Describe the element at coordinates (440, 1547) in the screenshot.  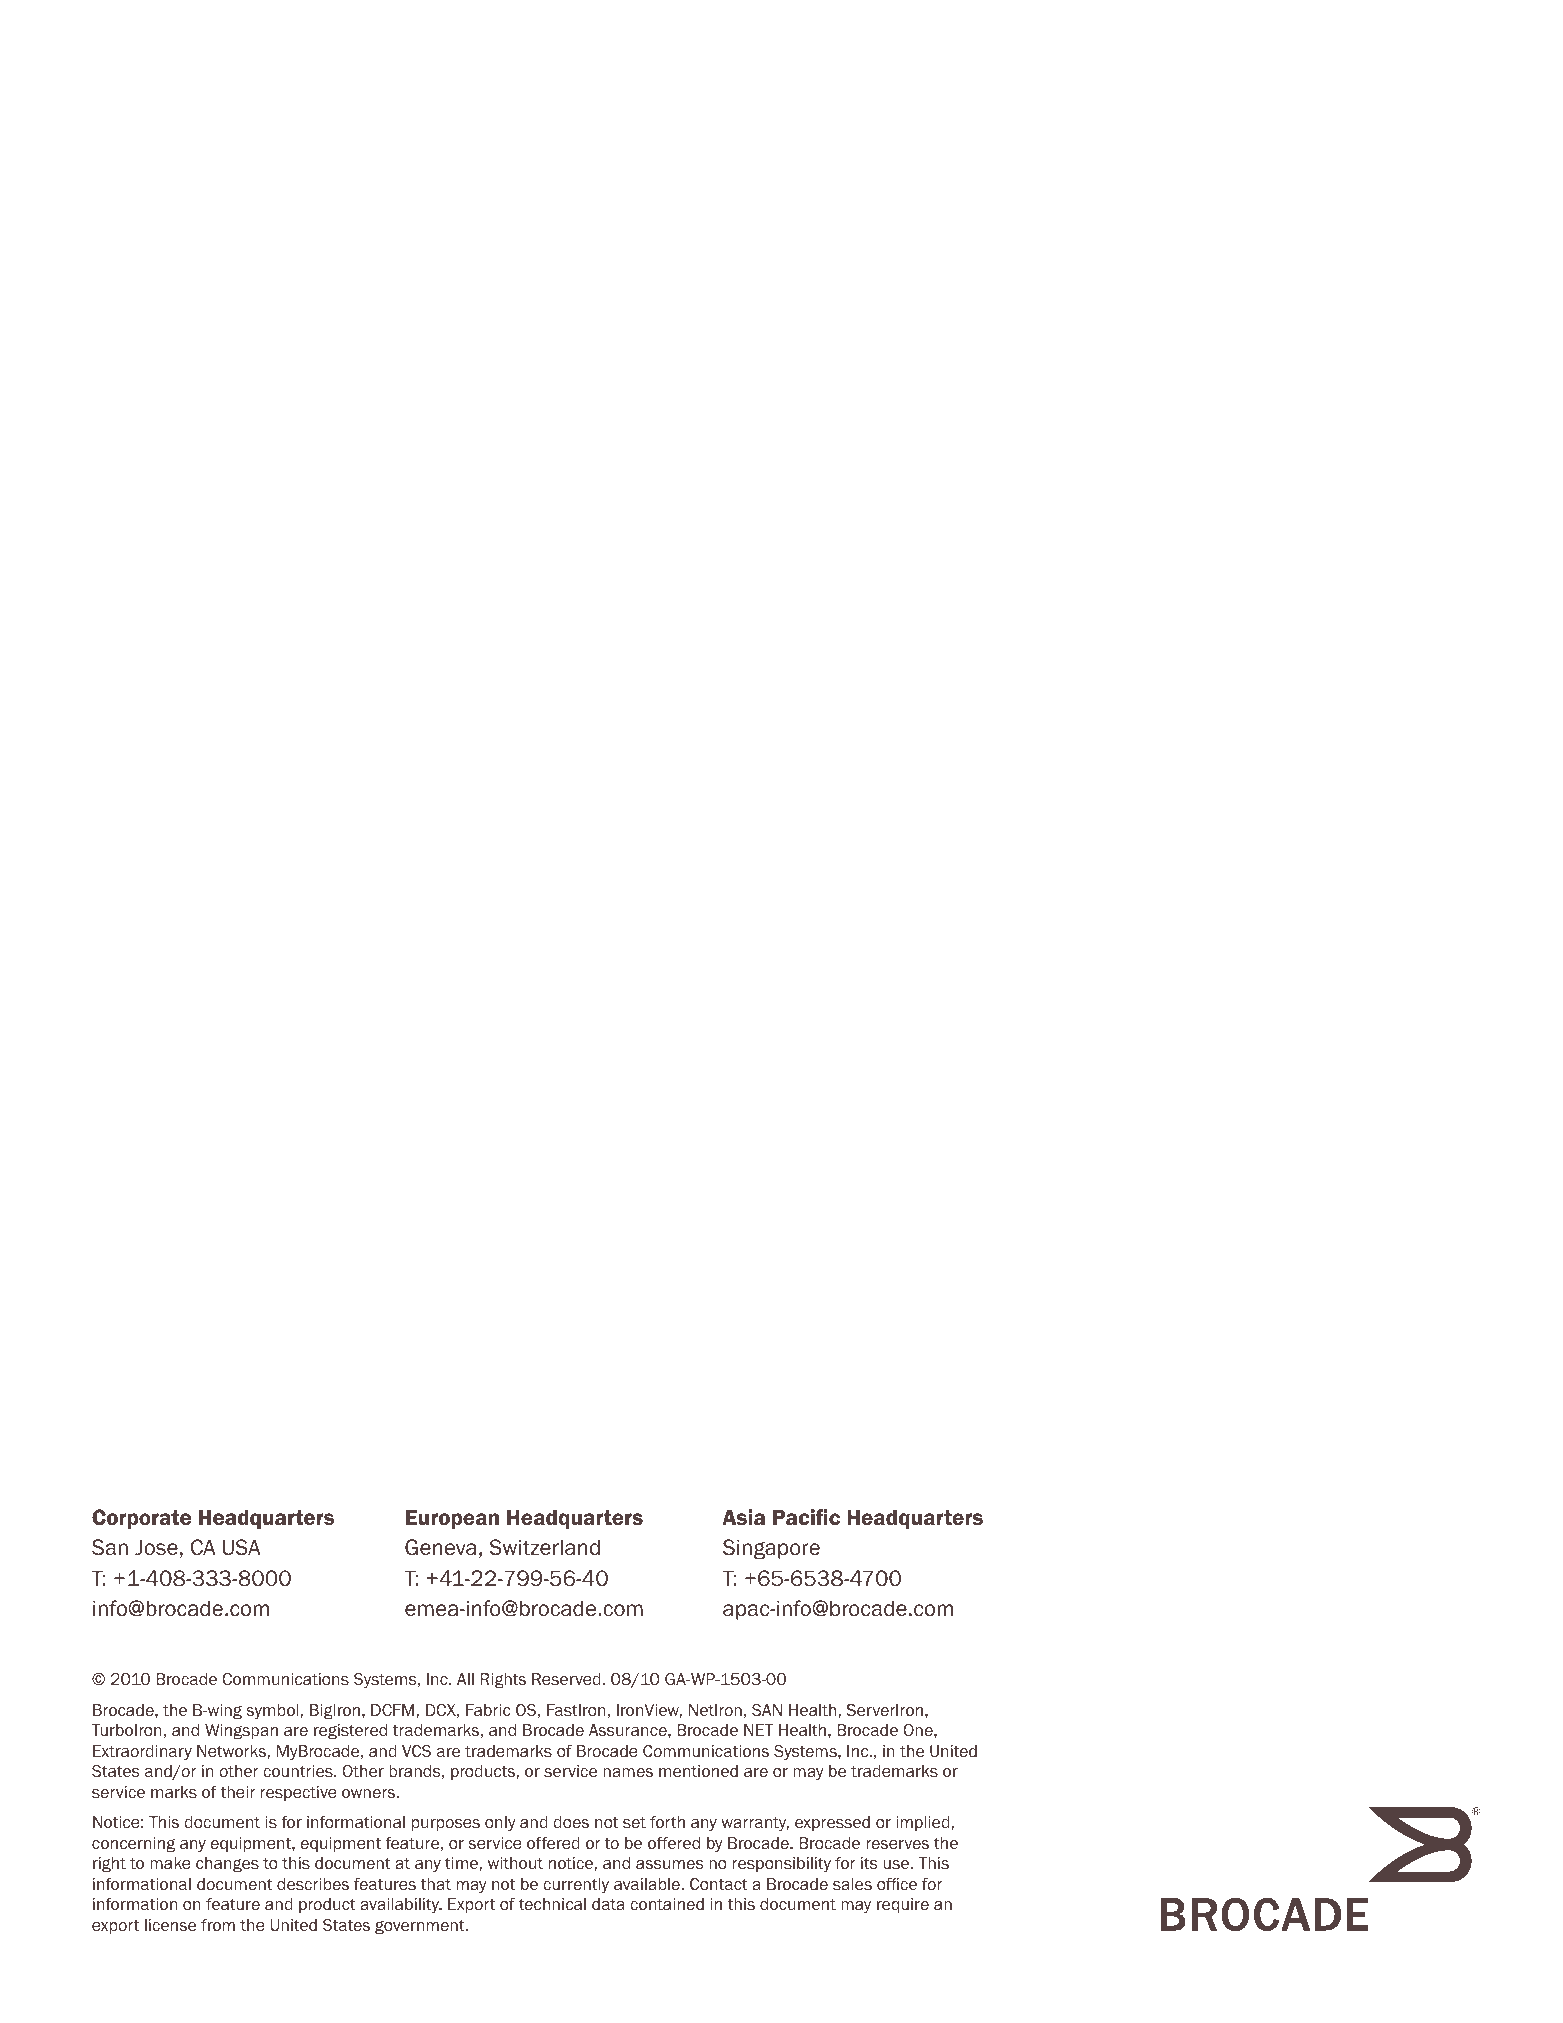
I see `Geneva` at that location.
